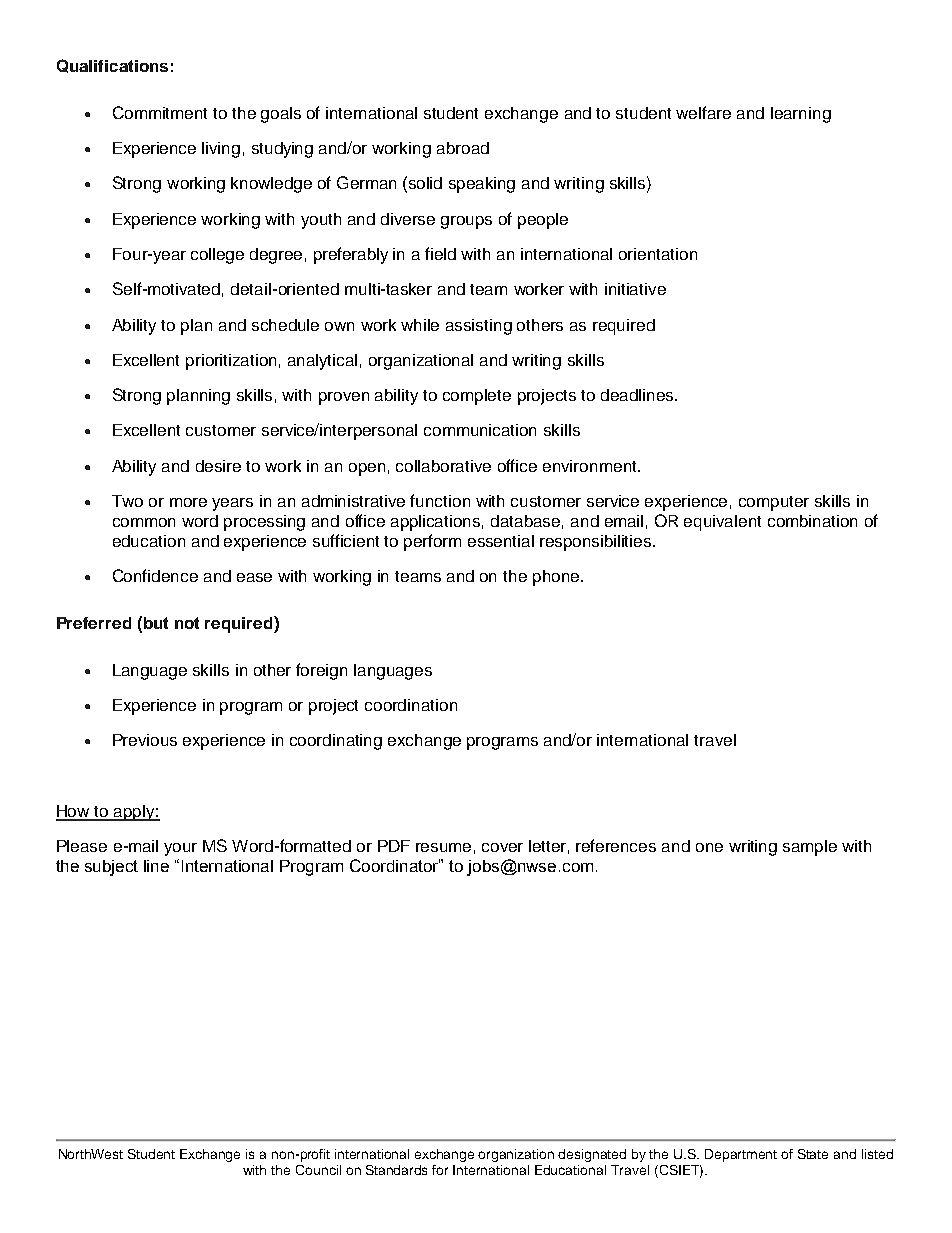 This page has height=1233, width=952. I want to click on State, so click(813, 1154).
